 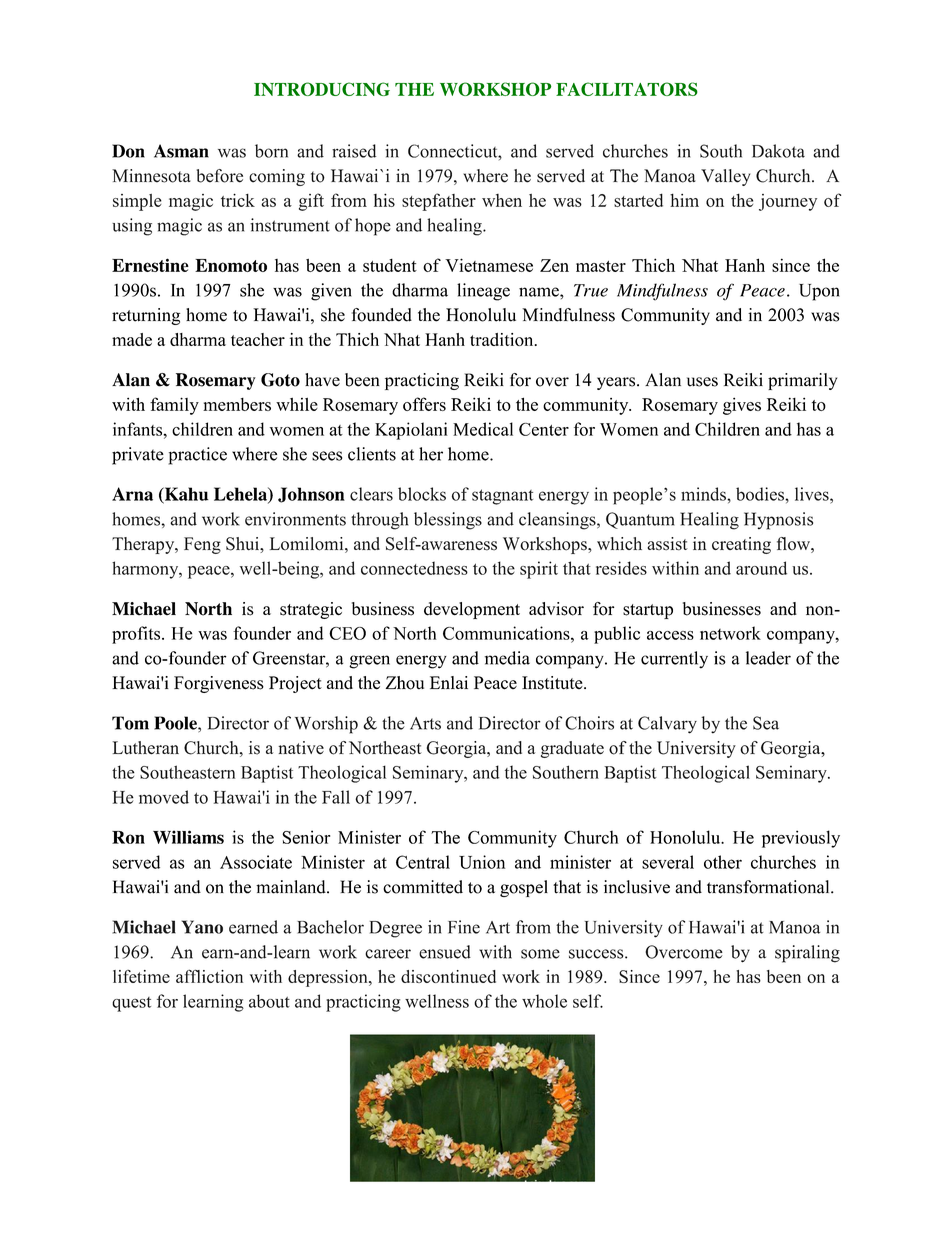 What do you see at coordinates (741, 545) in the document?
I see `creating` at bounding box center [741, 545].
